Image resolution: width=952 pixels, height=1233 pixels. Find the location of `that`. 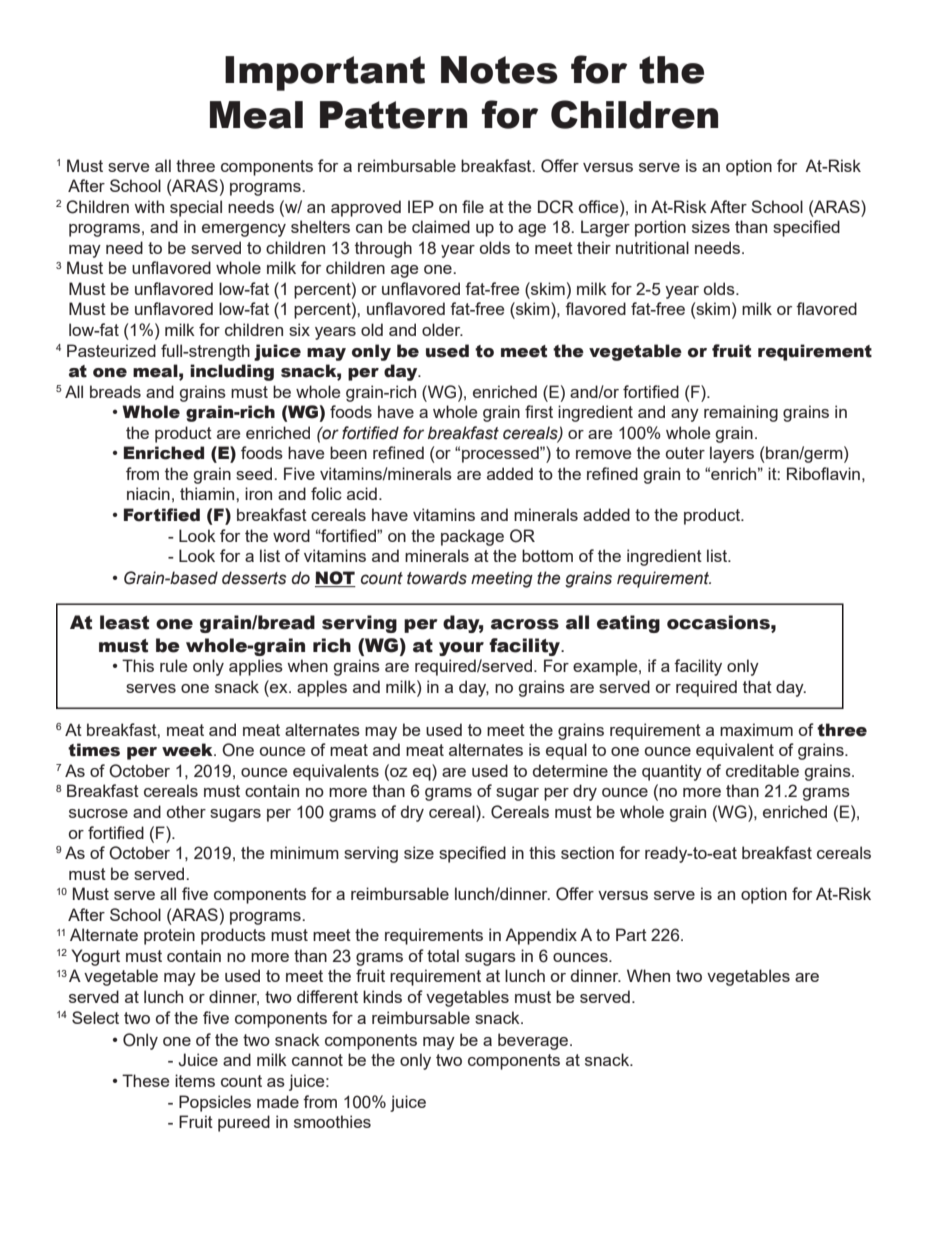

that is located at coordinates (757, 686).
